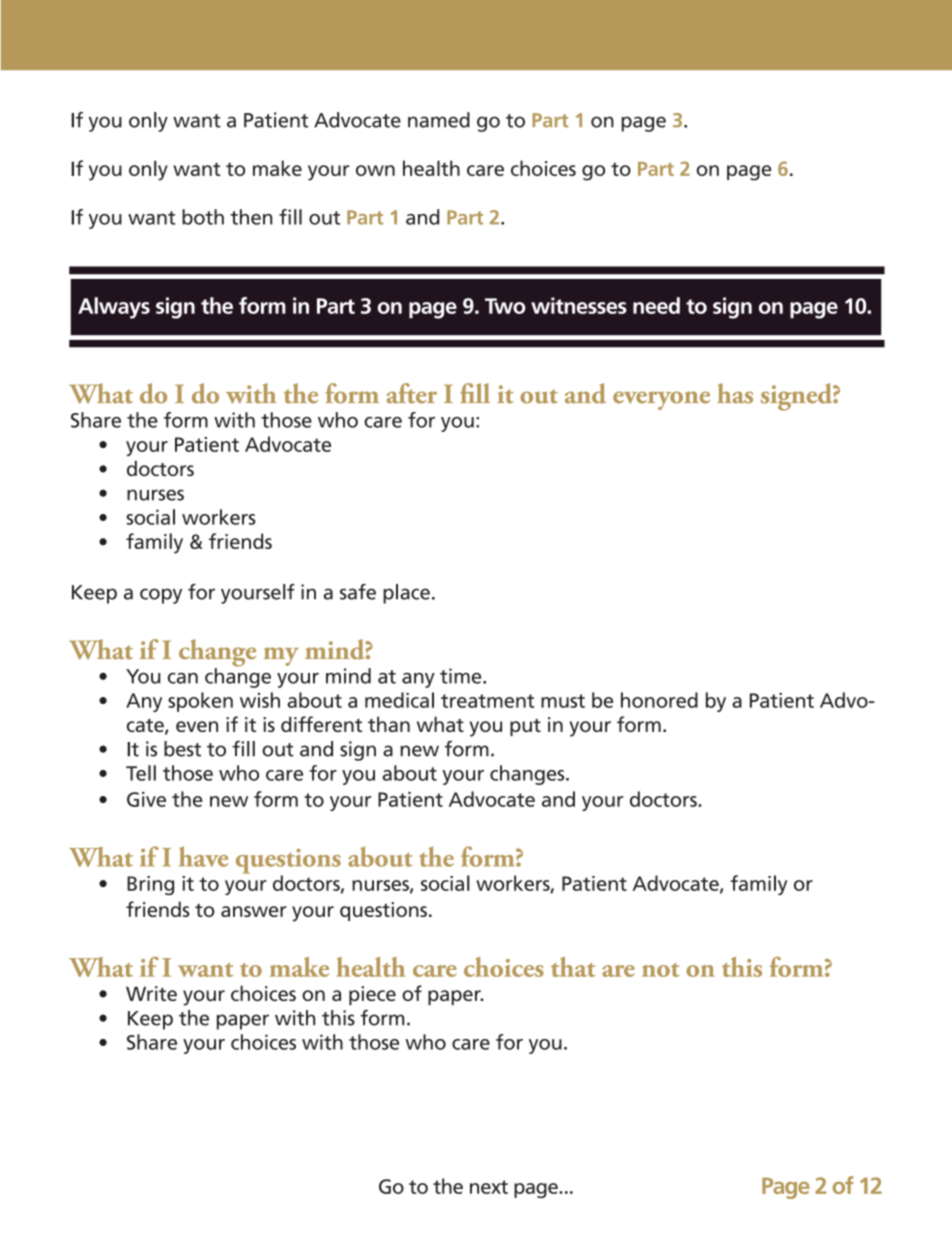 The height and width of the screenshot is (1233, 952). Describe the element at coordinates (661, 970) in the screenshot. I see `not` at that location.
